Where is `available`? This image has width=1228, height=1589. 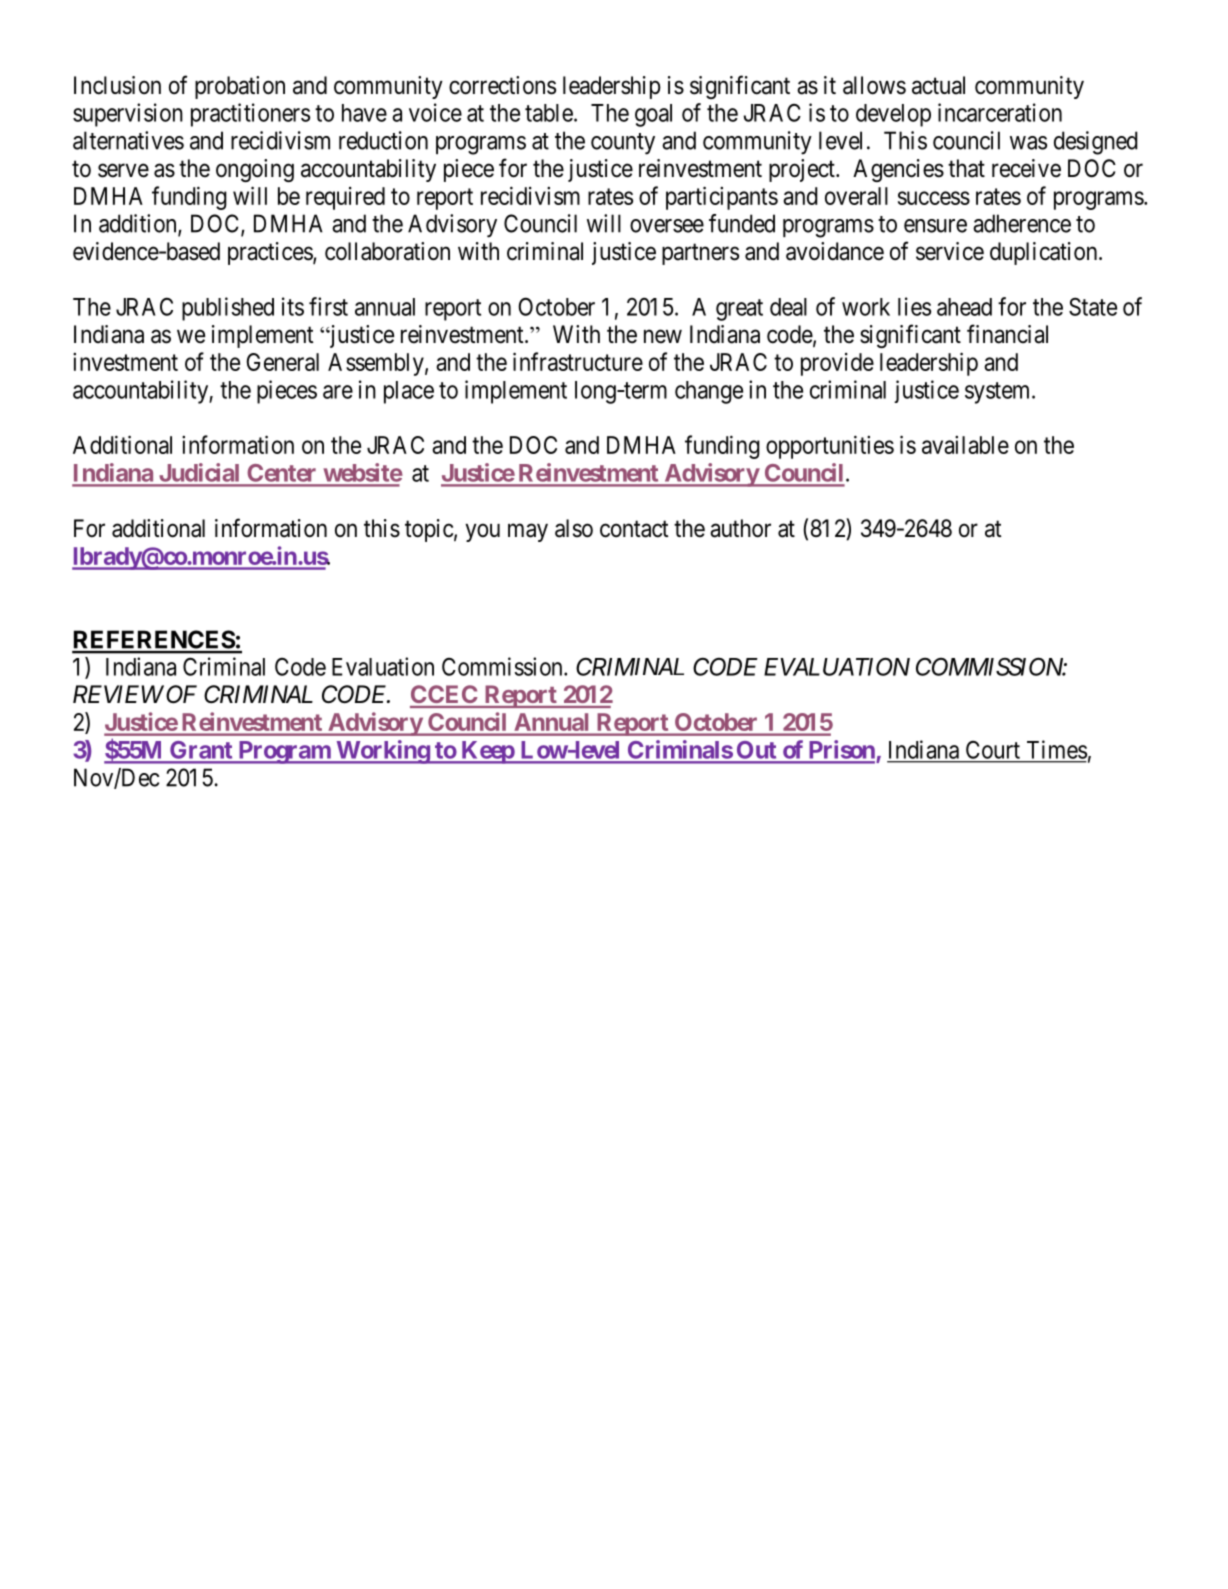
available is located at coordinates (965, 445).
